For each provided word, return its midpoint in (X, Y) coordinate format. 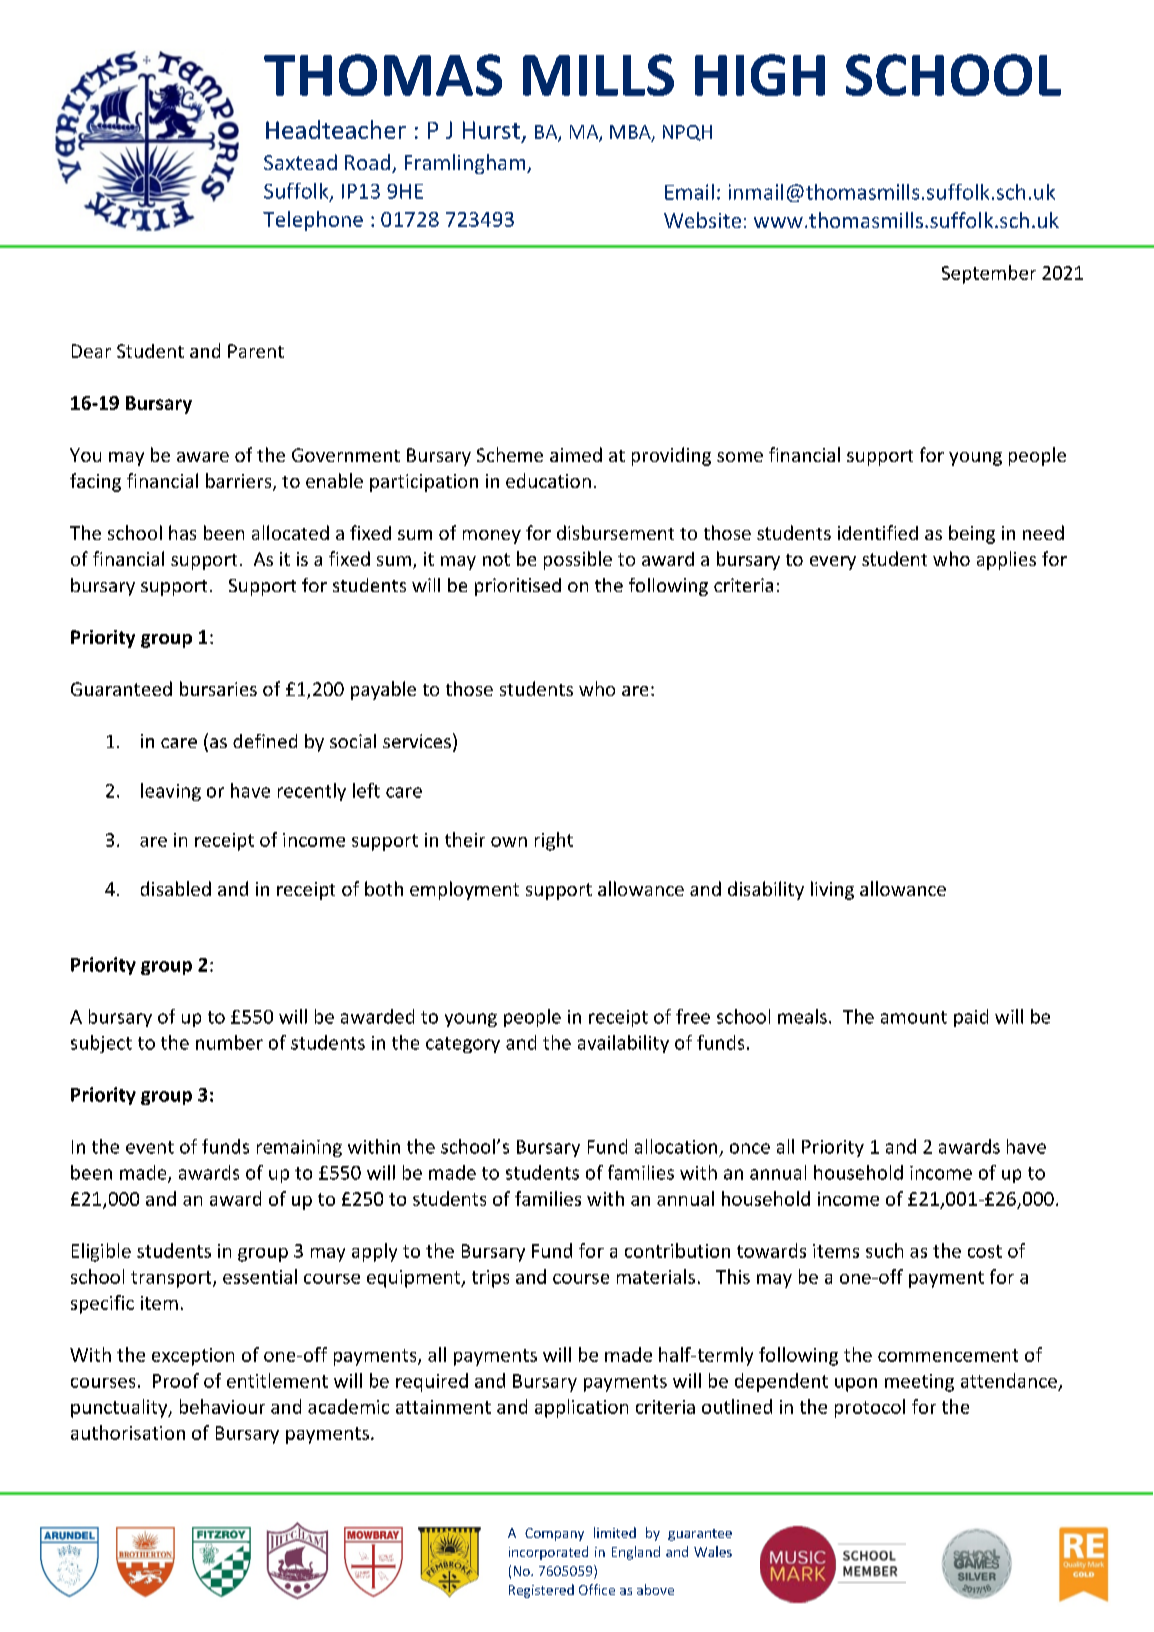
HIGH (760, 75)
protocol (870, 1408)
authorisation (128, 1432)
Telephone (313, 221)
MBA (631, 133)
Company (554, 1534)
